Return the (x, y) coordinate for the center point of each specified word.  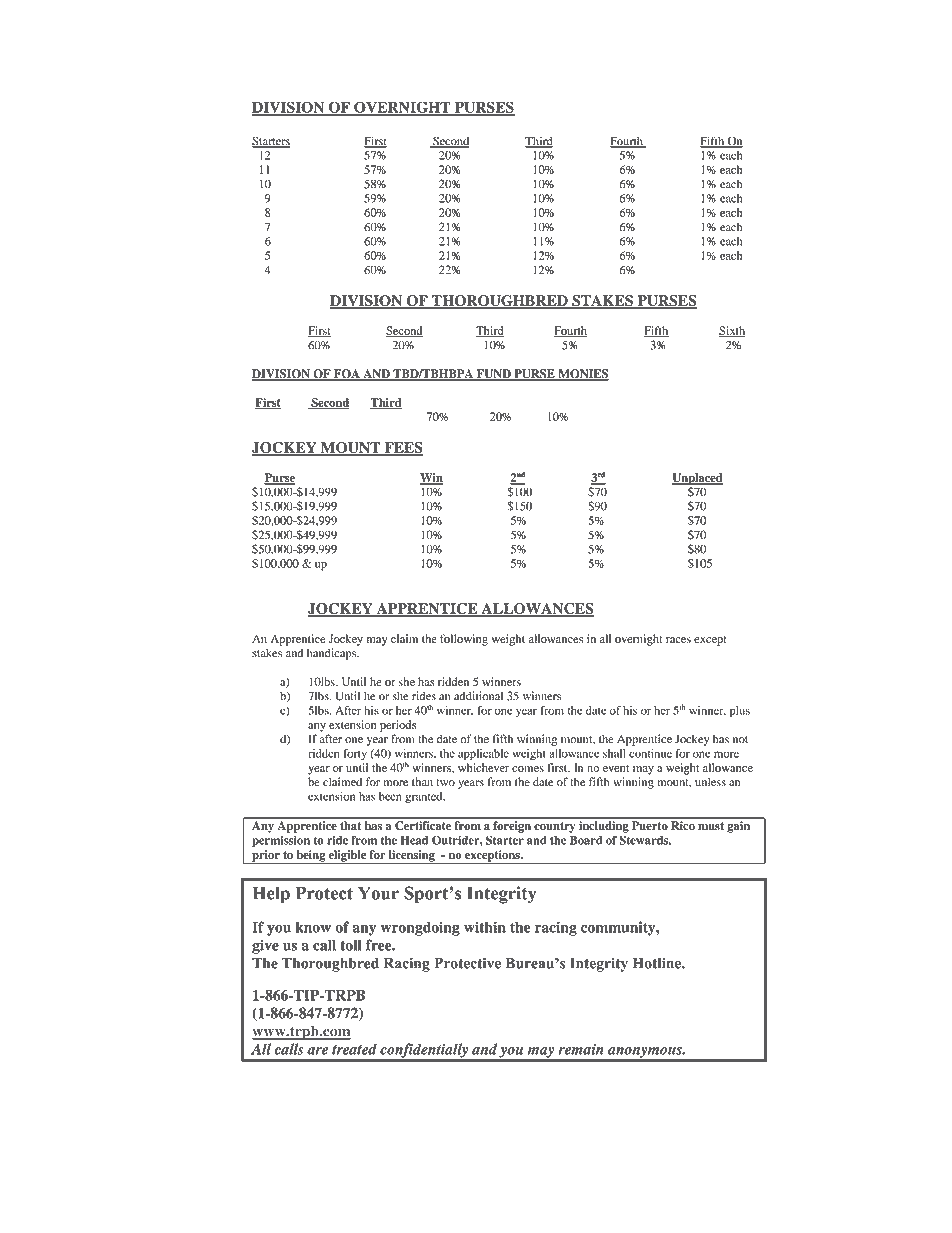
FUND (493, 375)
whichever (483, 767)
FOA (347, 375)
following (464, 640)
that (350, 825)
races (678, 640)
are (317, 1051)
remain (581, 1049)
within (485, 927)
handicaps (332, 654)
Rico (683, 825)
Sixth (732, 331)
